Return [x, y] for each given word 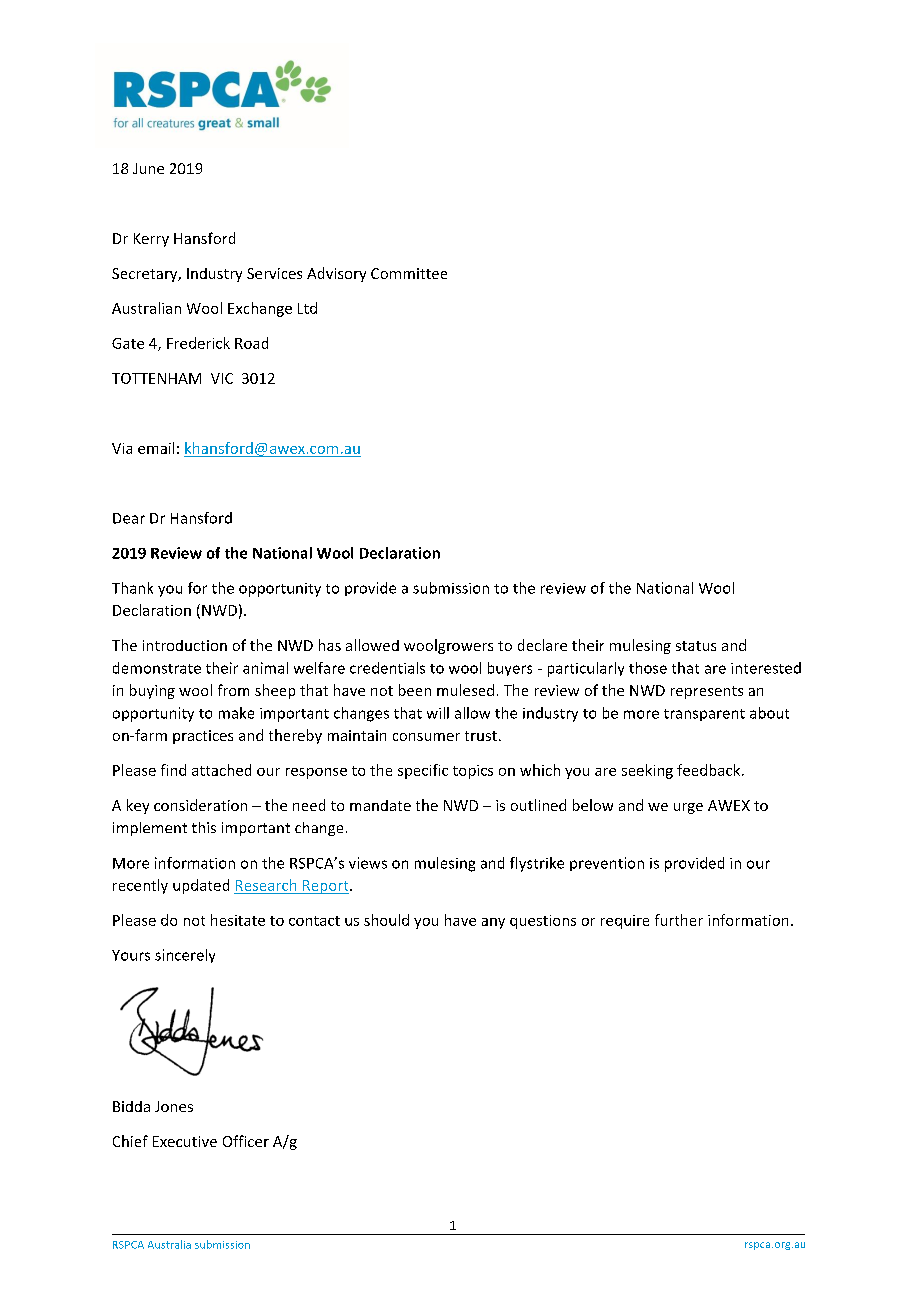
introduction [185, 645]
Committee [409, 273]
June [148, 168]
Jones [174, 1106]
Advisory [336, 274]
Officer [246, 1141]
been [415, 690]
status [696, 646]
